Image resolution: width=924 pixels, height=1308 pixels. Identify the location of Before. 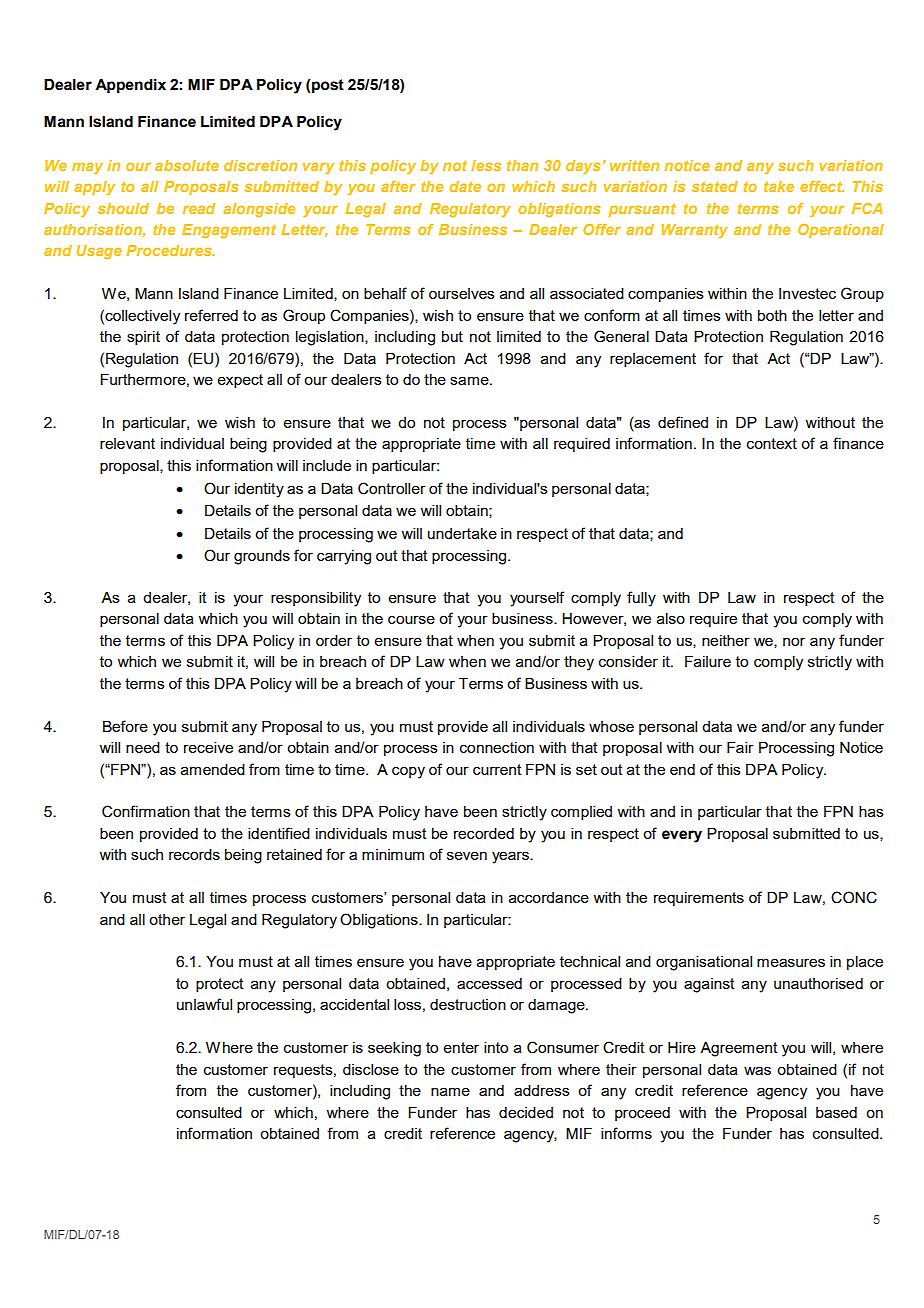
(125, 726).
